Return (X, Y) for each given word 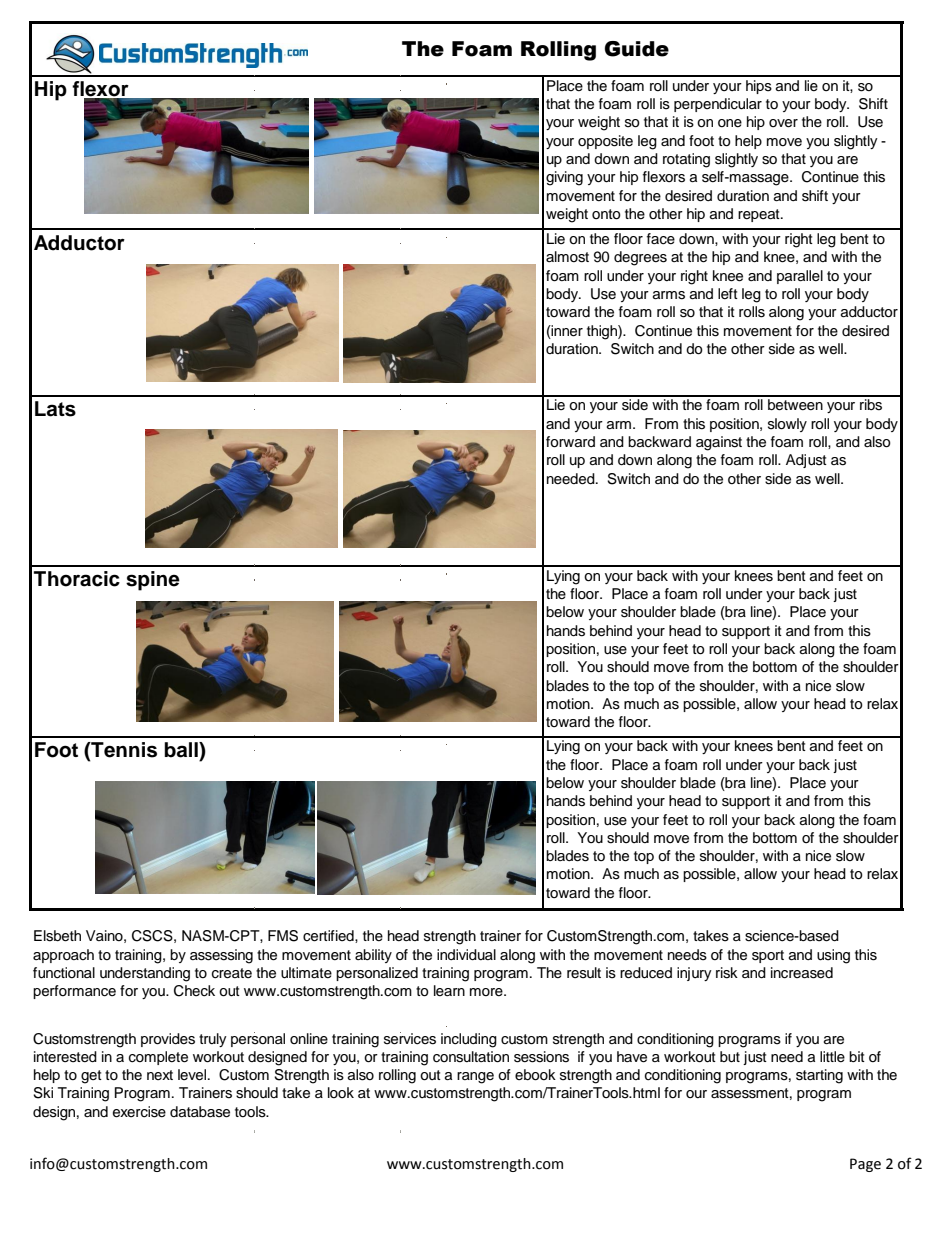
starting (819, 1076)
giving (564, 178)
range (475, 1078)
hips (759, 87)
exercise (139, 1112)
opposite (605, 142)
